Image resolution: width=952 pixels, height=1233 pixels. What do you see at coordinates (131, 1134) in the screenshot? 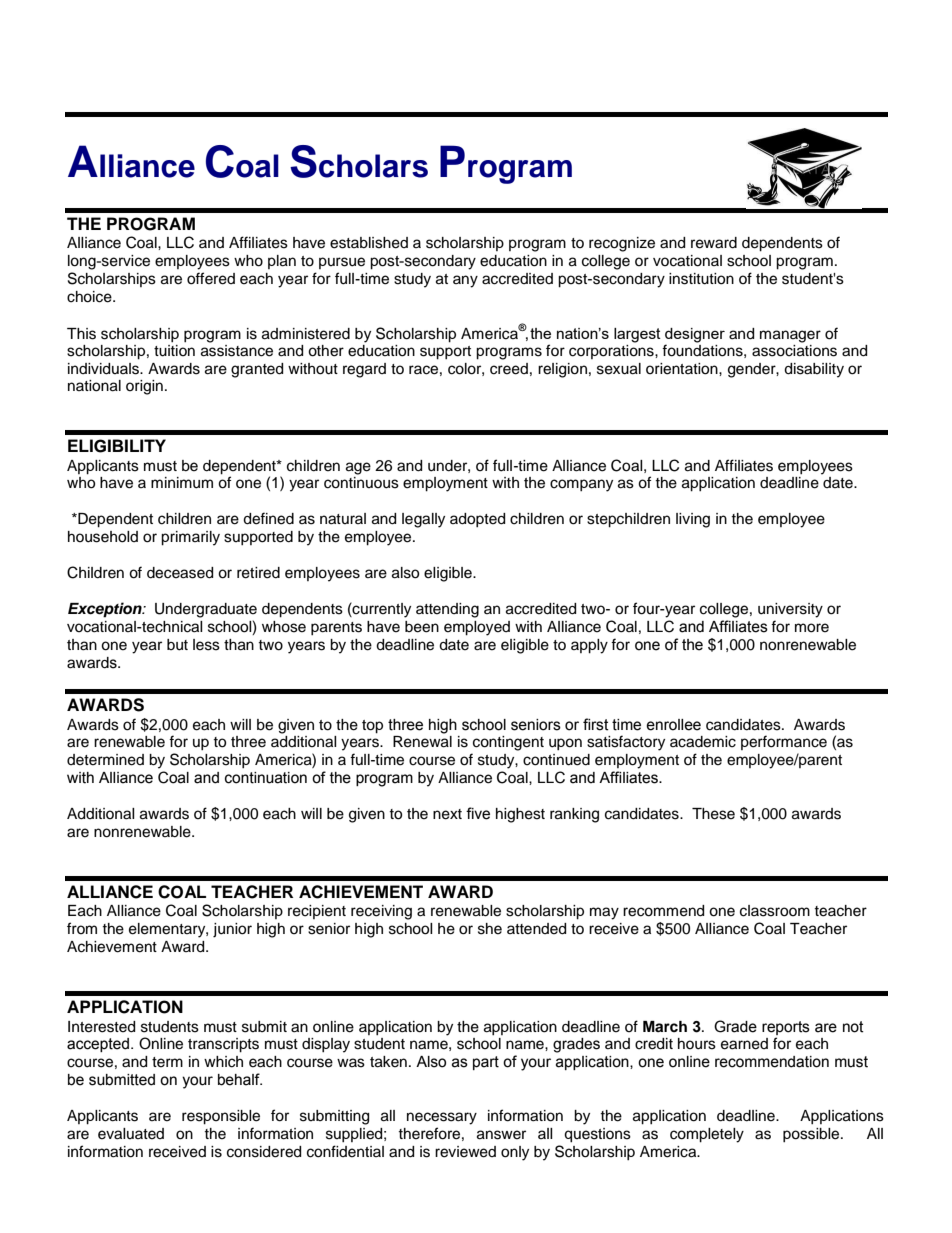
I see `evaluated` at bounding box center [131, 1134].
